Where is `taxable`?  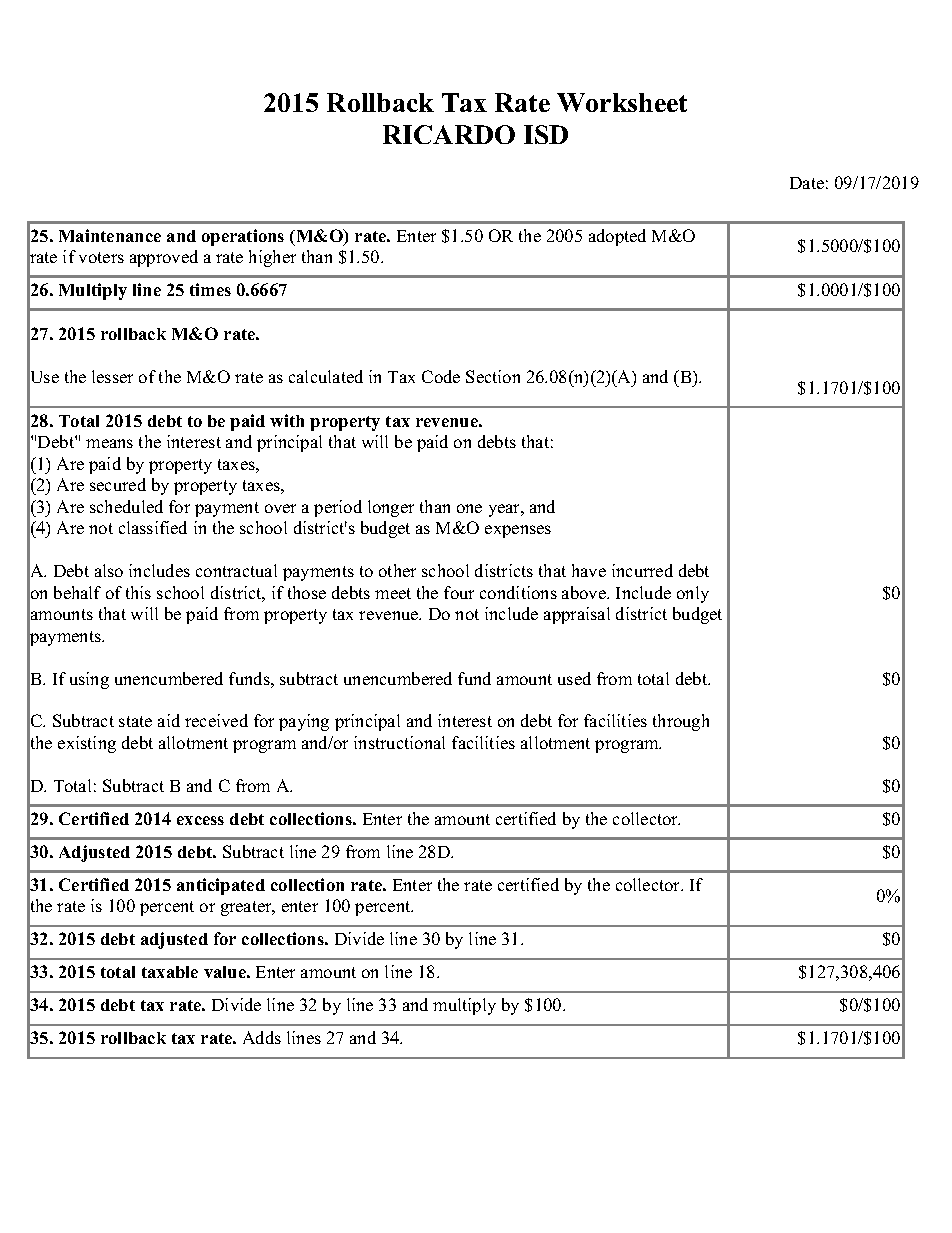 taxable is located at coordinates (170, 972).
